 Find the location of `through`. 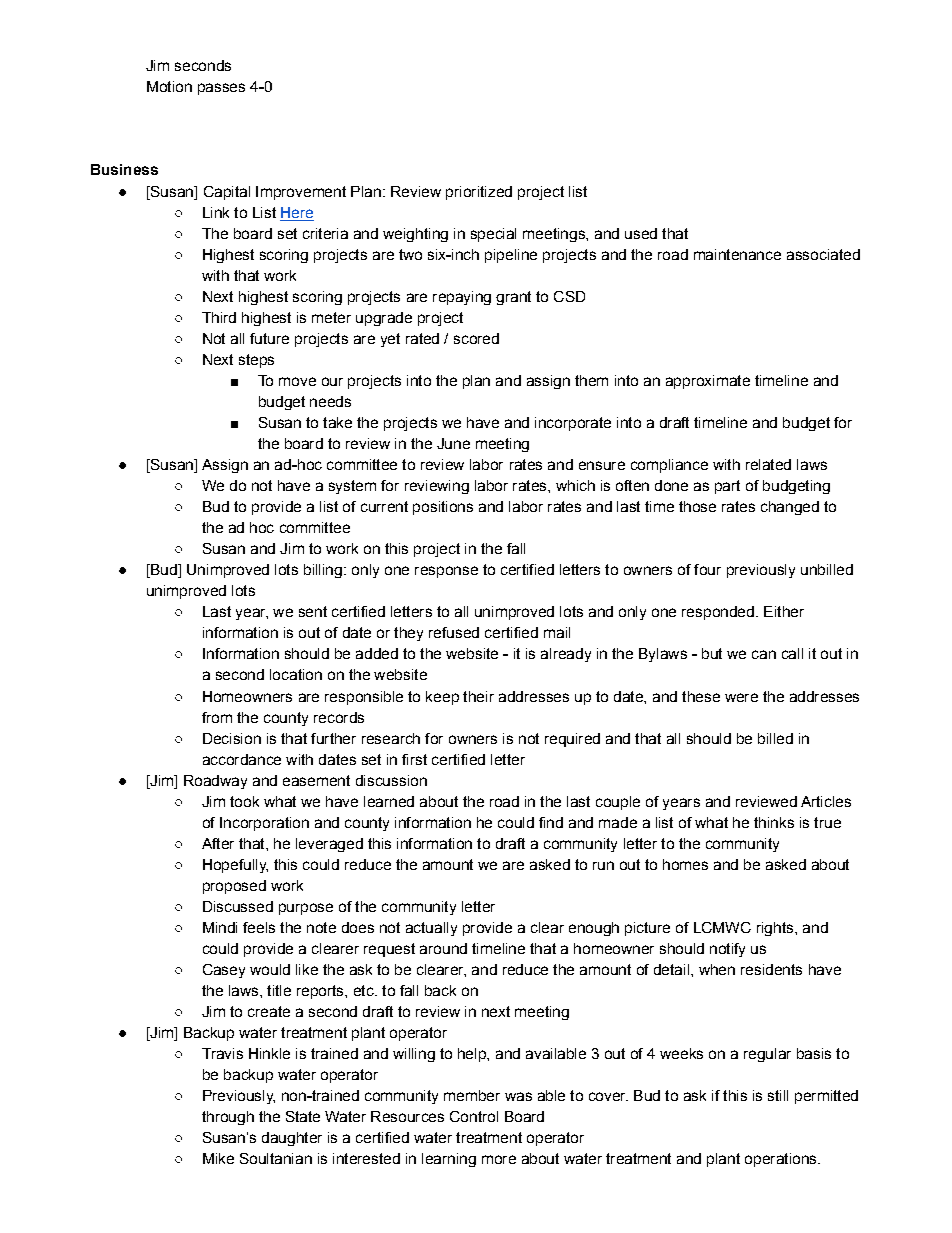

through is located at coordinates (228, 1118).
